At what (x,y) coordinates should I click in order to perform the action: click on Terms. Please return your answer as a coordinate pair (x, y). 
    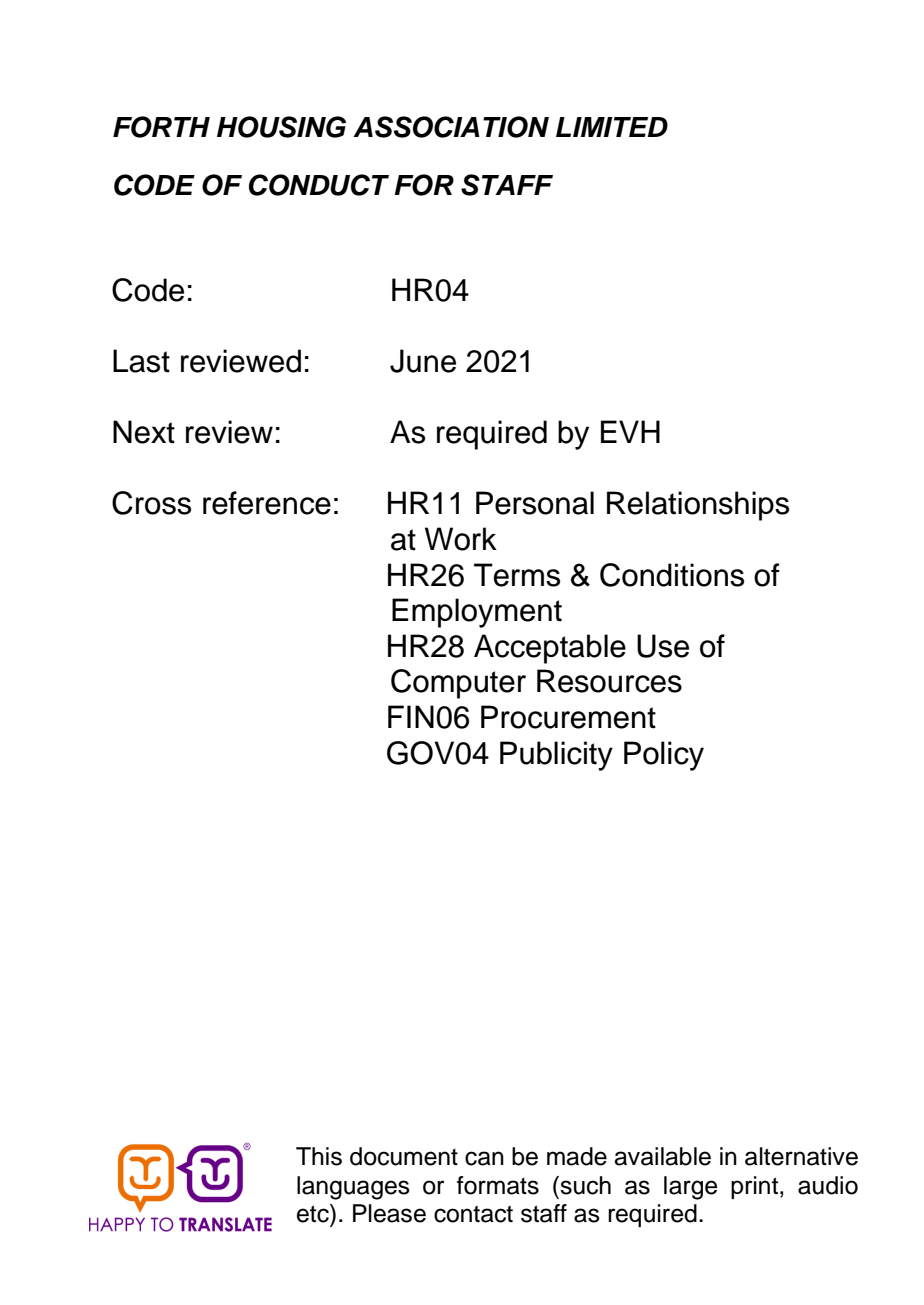
    Looking at the image, I should click on (517, 575).
